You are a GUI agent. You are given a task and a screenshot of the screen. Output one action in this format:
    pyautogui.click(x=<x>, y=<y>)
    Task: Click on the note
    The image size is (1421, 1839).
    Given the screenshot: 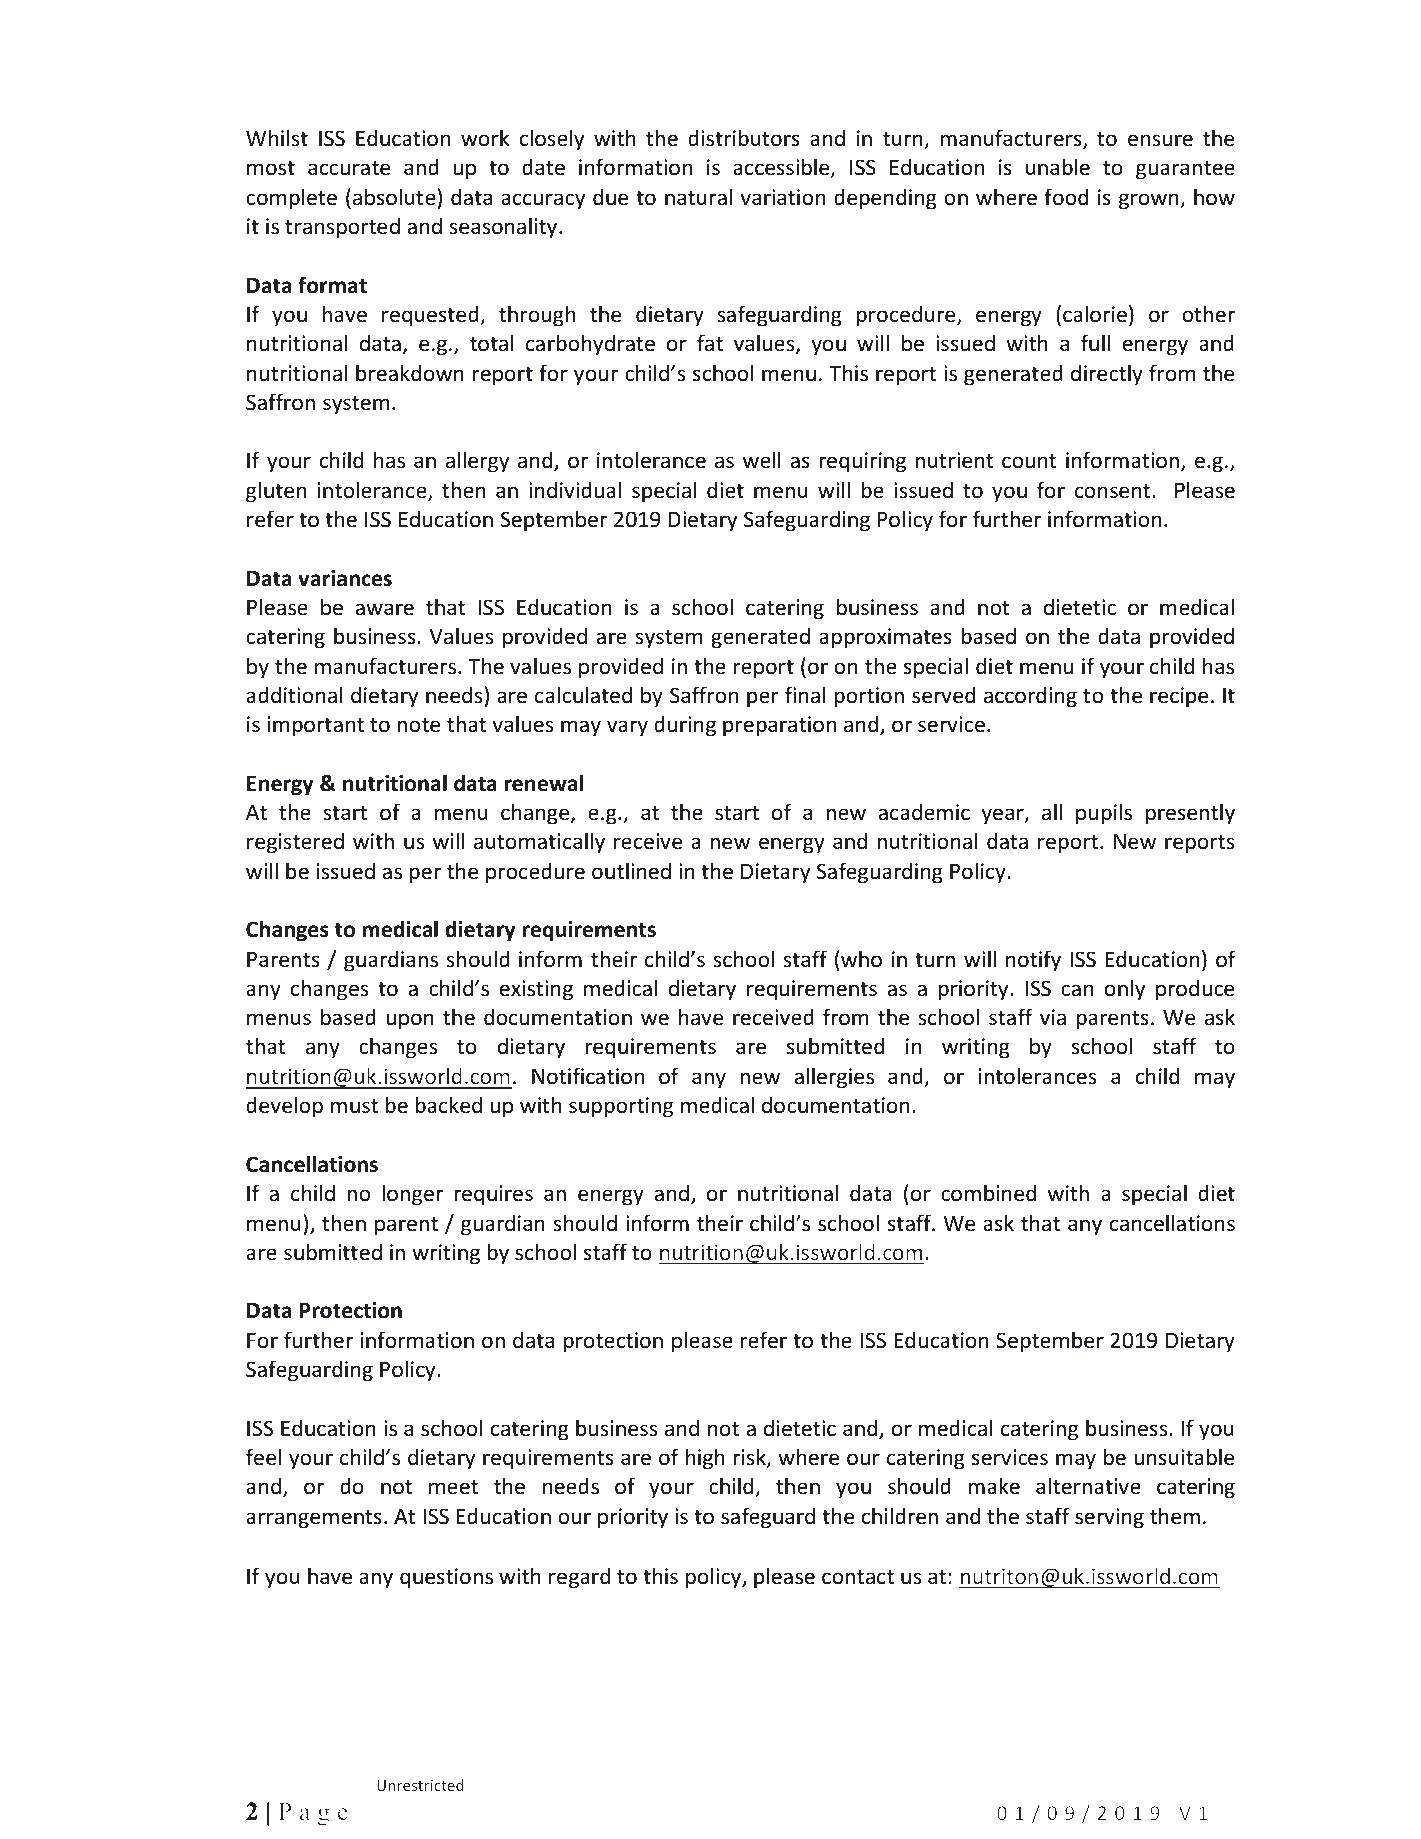 What is the action you would take?
    pyautogui.click(x=418, y=725)
